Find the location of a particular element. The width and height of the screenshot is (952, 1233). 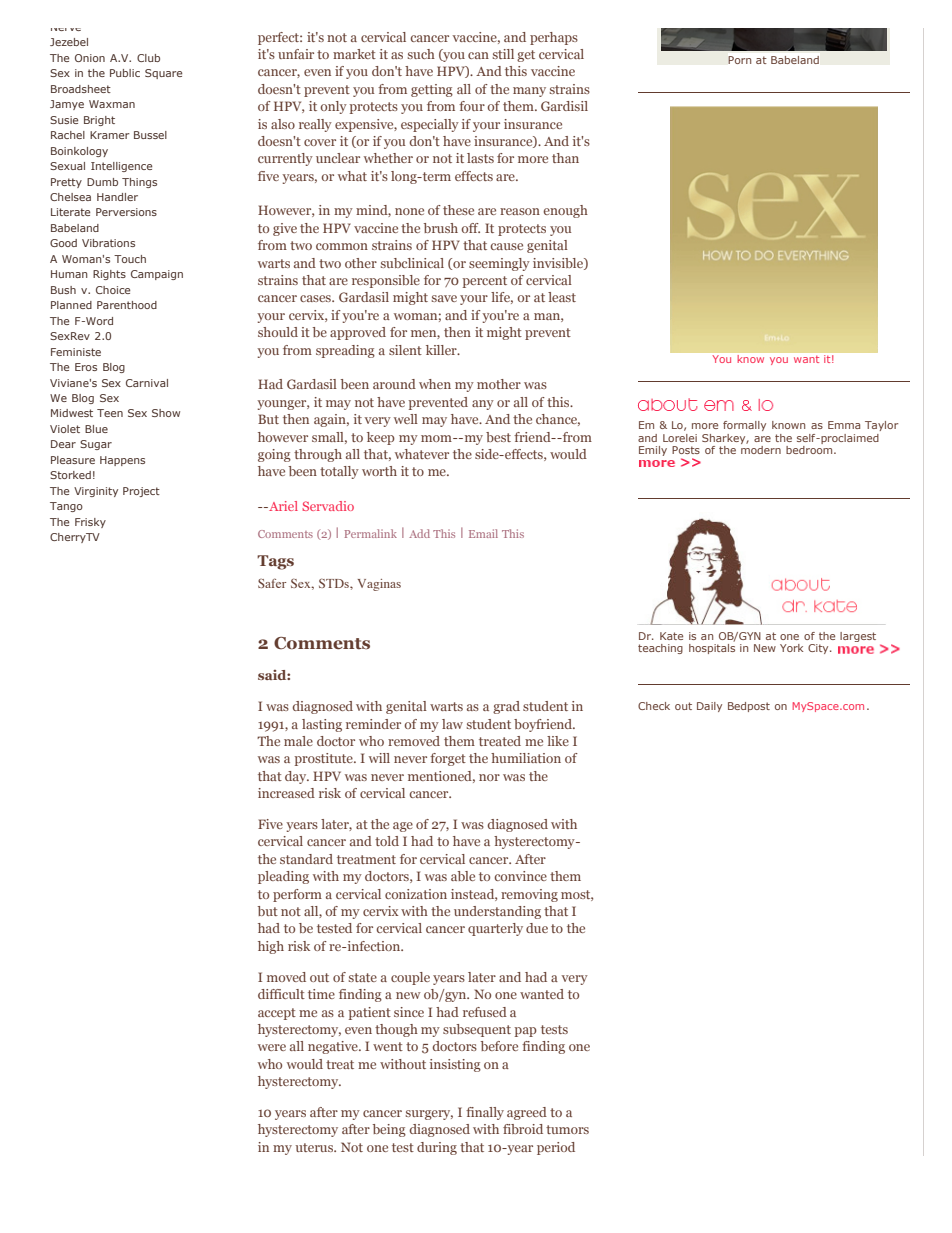

Safer is located at coordinates (272, 583).
